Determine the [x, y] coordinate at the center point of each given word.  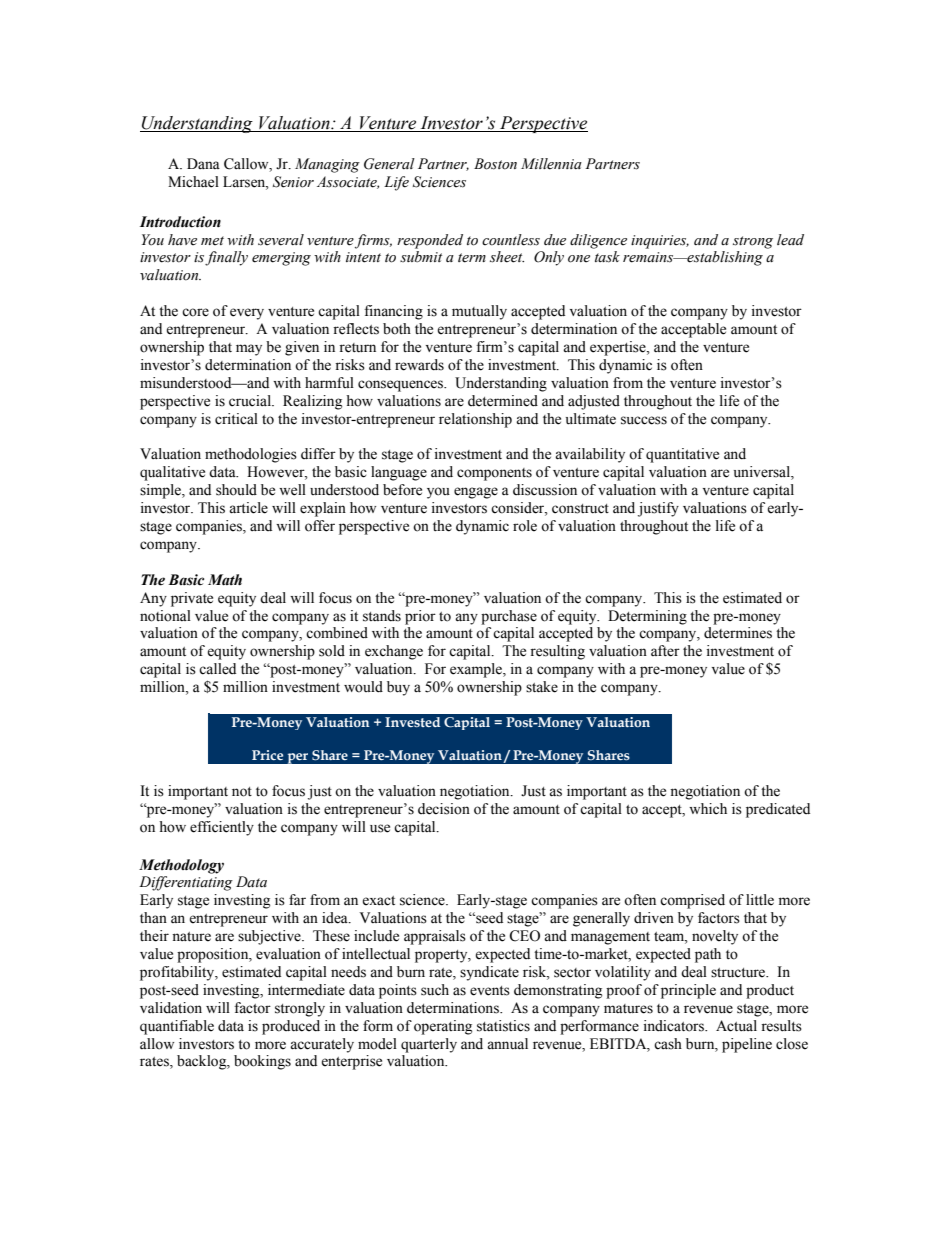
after [665, 651]
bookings [262, 1062]
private [192, 599]
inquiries [660, 242]
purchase [509, 617]
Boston [495, 164]
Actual [736, 1026]
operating [443, 1027]
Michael [193, 182]
